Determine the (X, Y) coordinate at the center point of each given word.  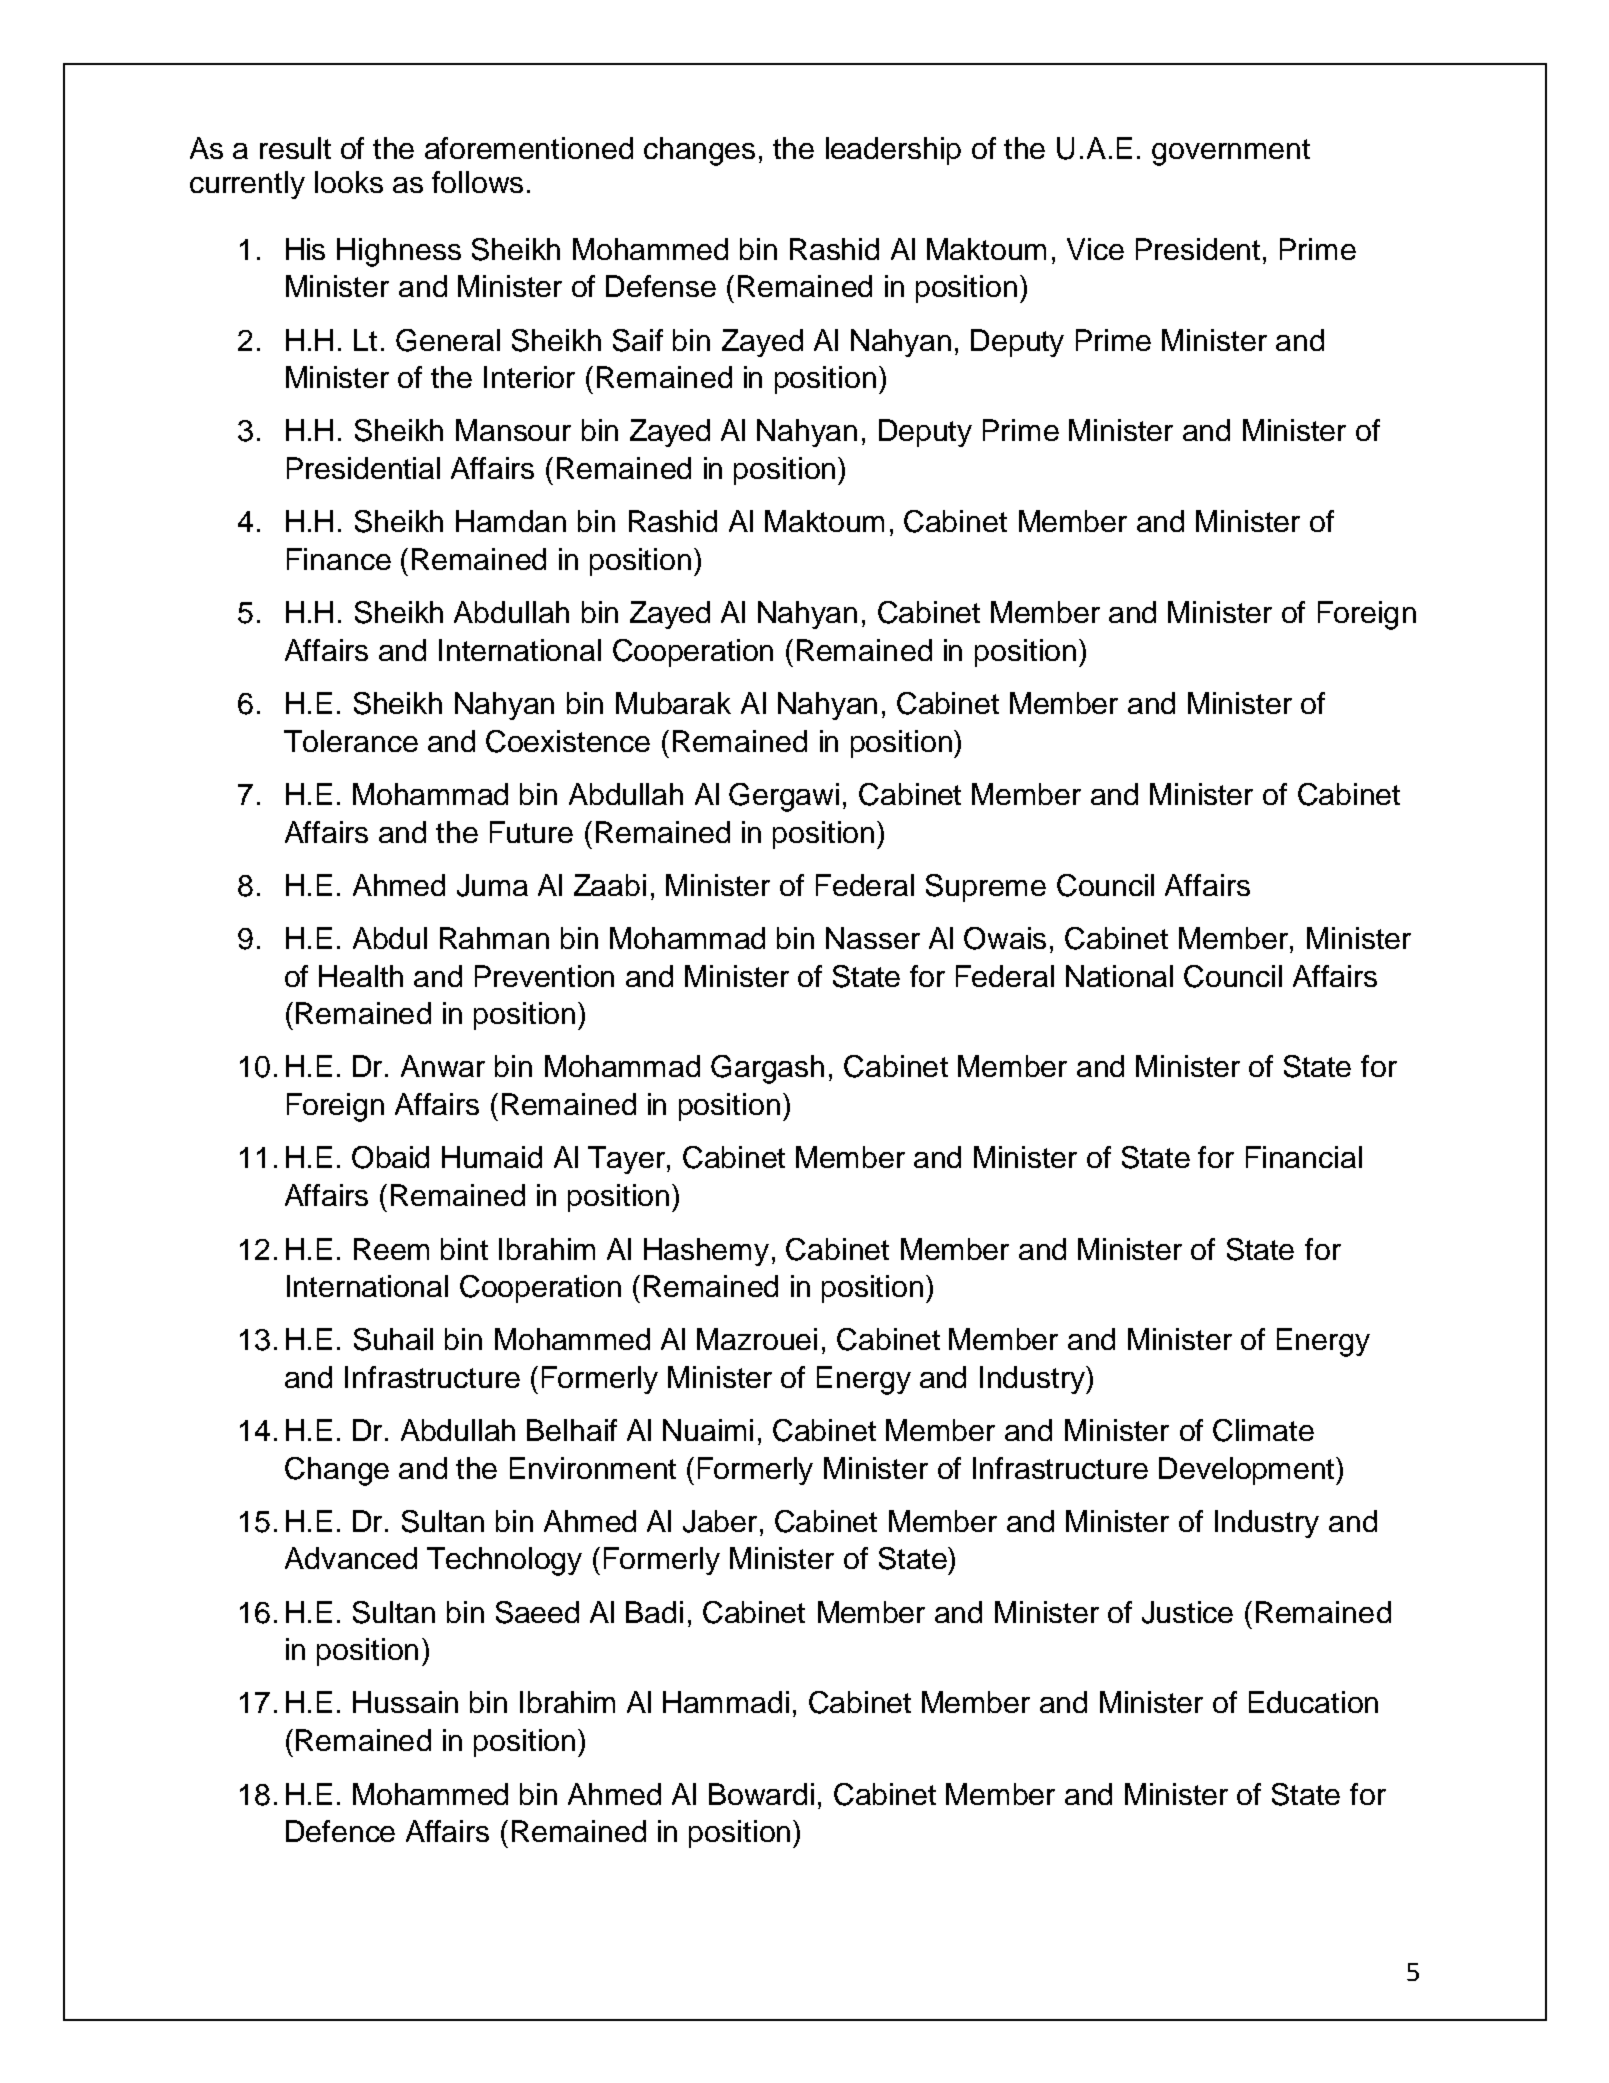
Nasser (873, 938)
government (1231, 152)
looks (349, 182)
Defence (340, 1831)
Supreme (986, 888)
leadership (893, 151)
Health (361, 976)
